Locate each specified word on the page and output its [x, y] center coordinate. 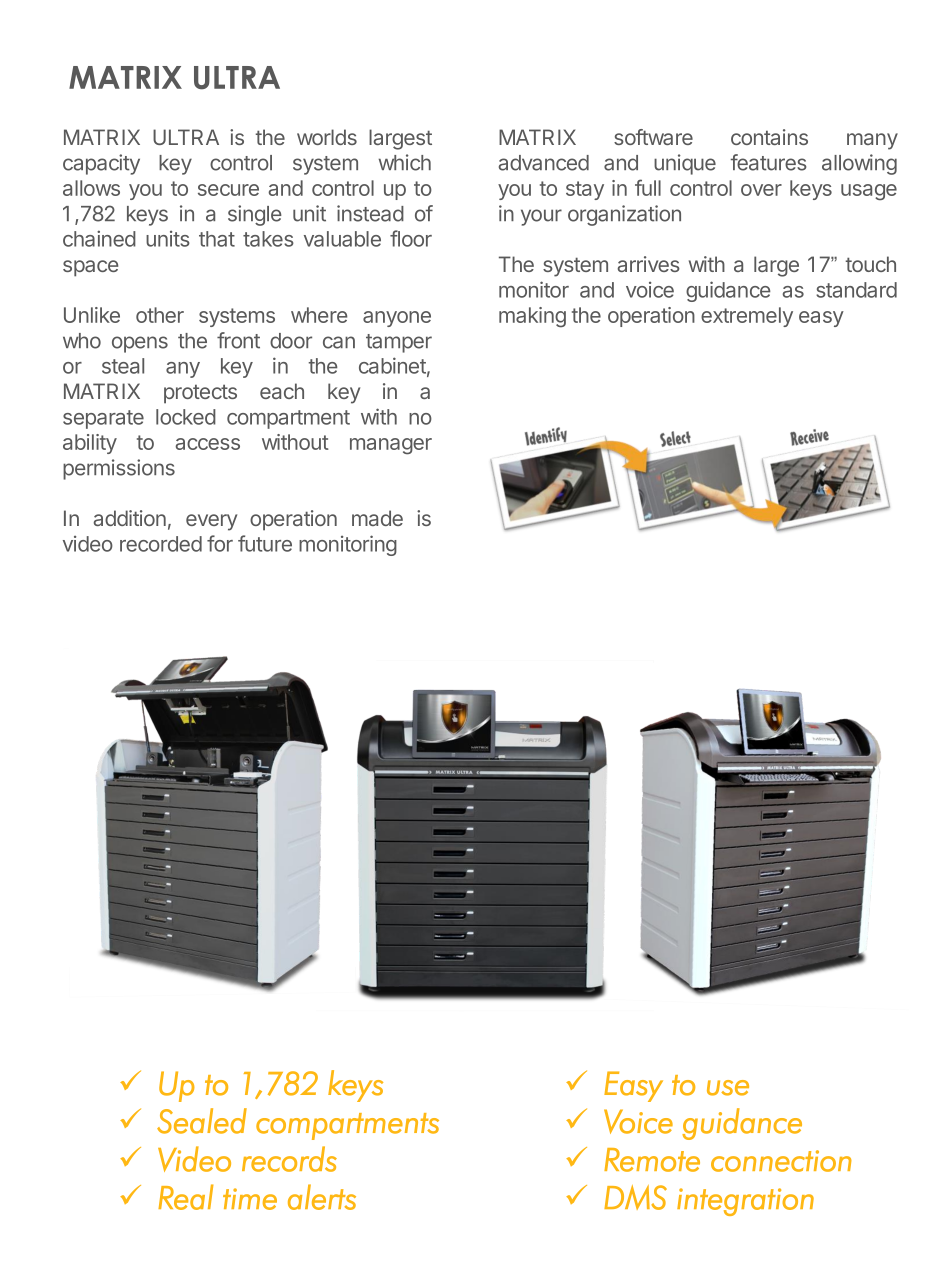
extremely [747, 317]
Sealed [202, 1121]
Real [186, 1197]
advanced [544, 163]
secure [228, 190]
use [728, 1088]
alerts [322, 1197]
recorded [161, 544]
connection [781, 1161]
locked [186, 417]
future [265, 543]
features [769, 162]
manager [391, 446]
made [377, 518]
